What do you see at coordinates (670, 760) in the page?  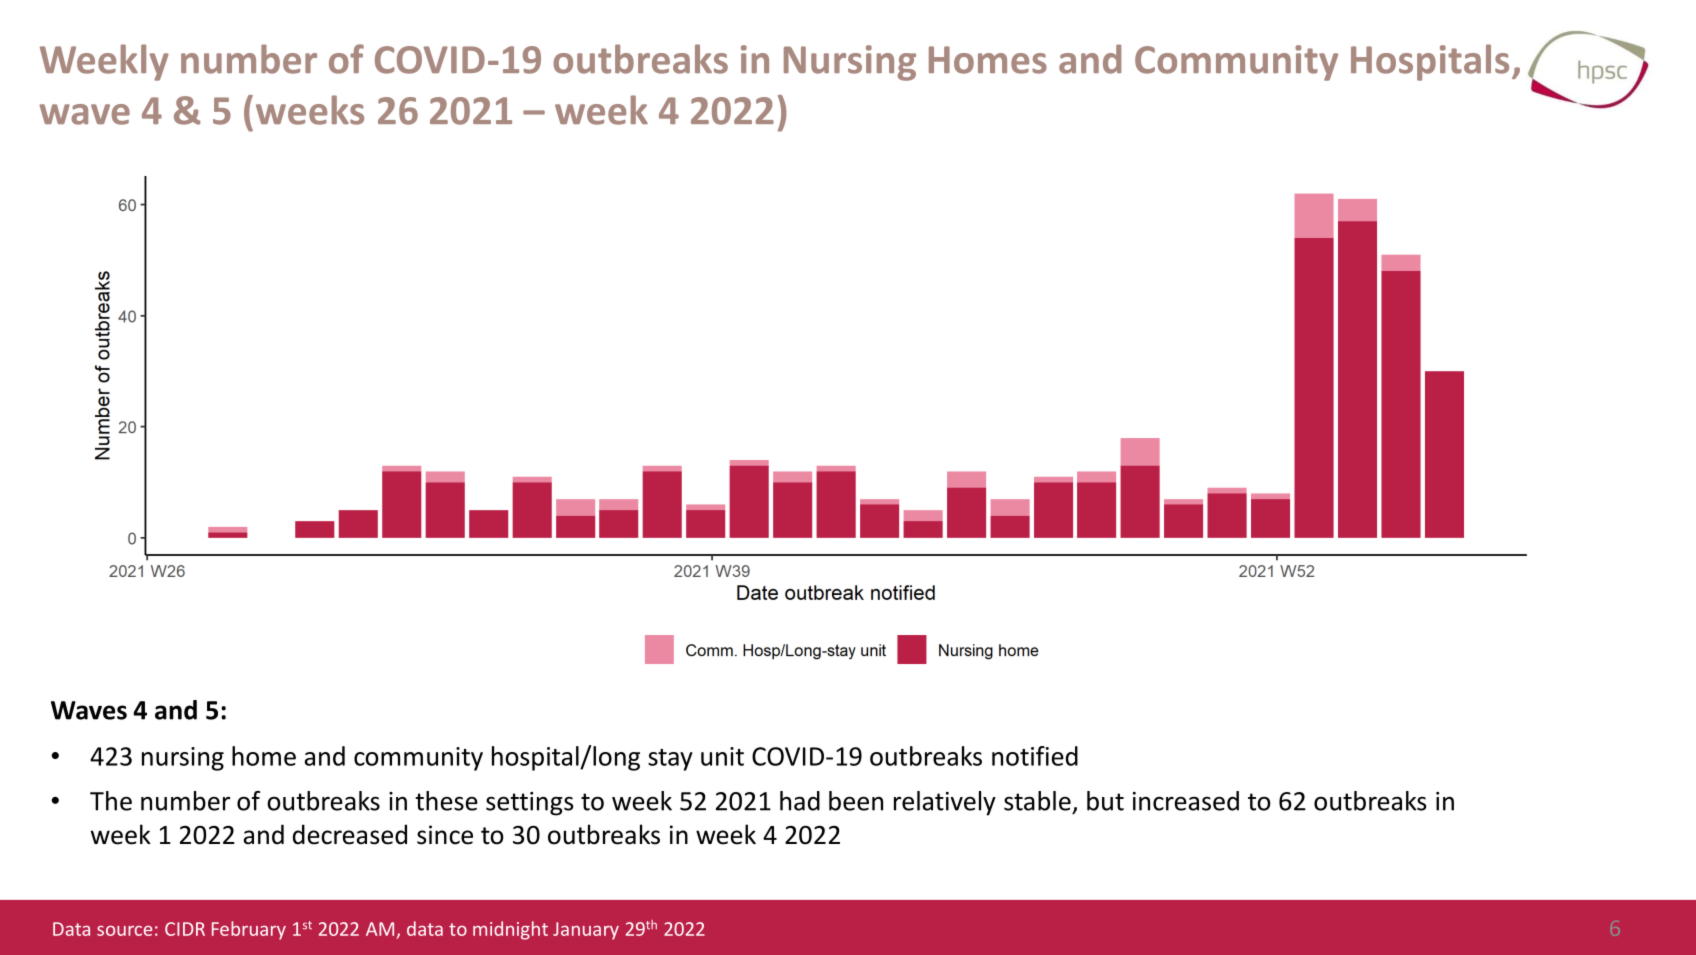 I see `stay` at bounding box center [670, 760].
